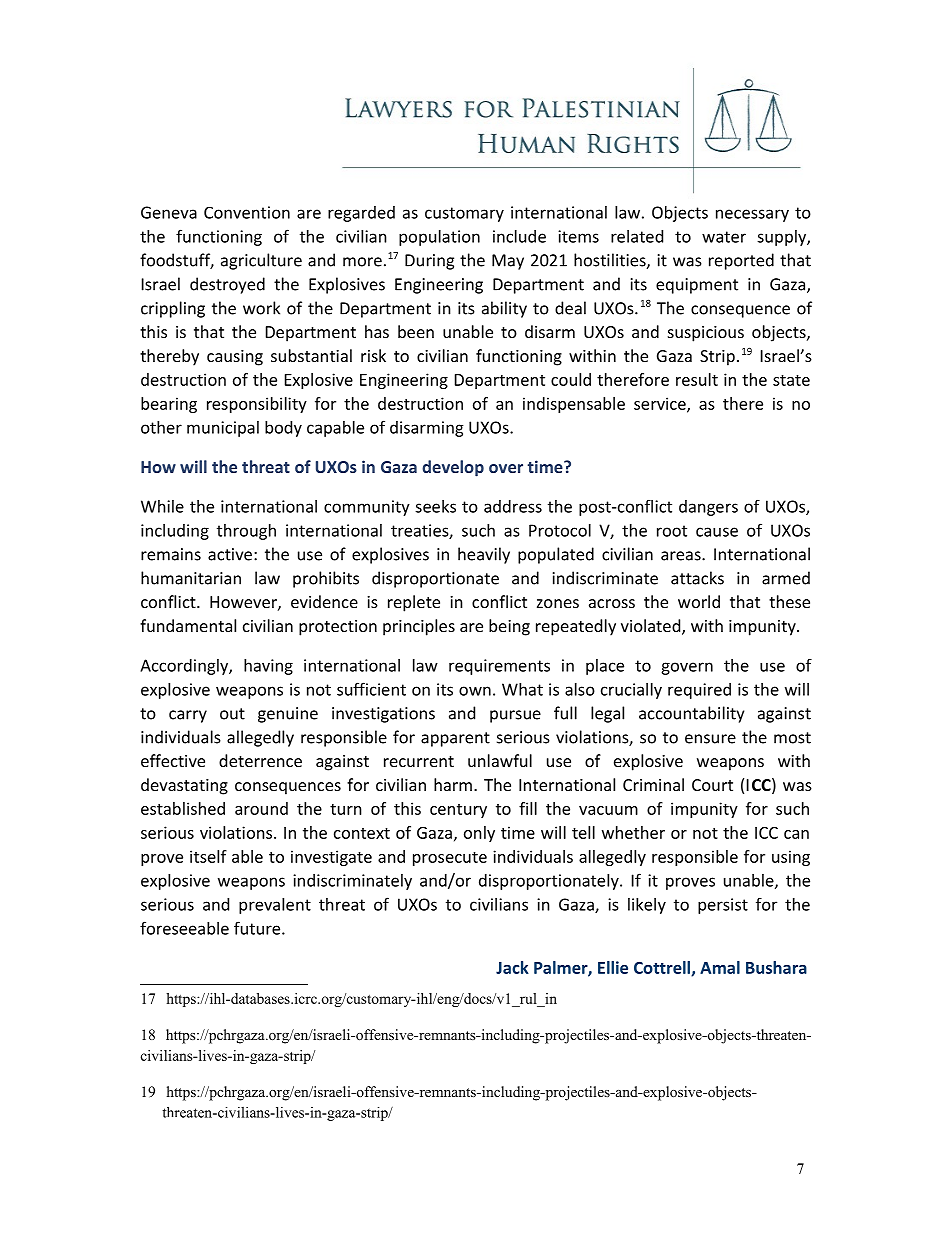 The width and height of the screenshot is (952, 1233). What do you see at coordinates (512, 967) in the screenshot?
I see `Jack` at bounding box center [512, 967].
